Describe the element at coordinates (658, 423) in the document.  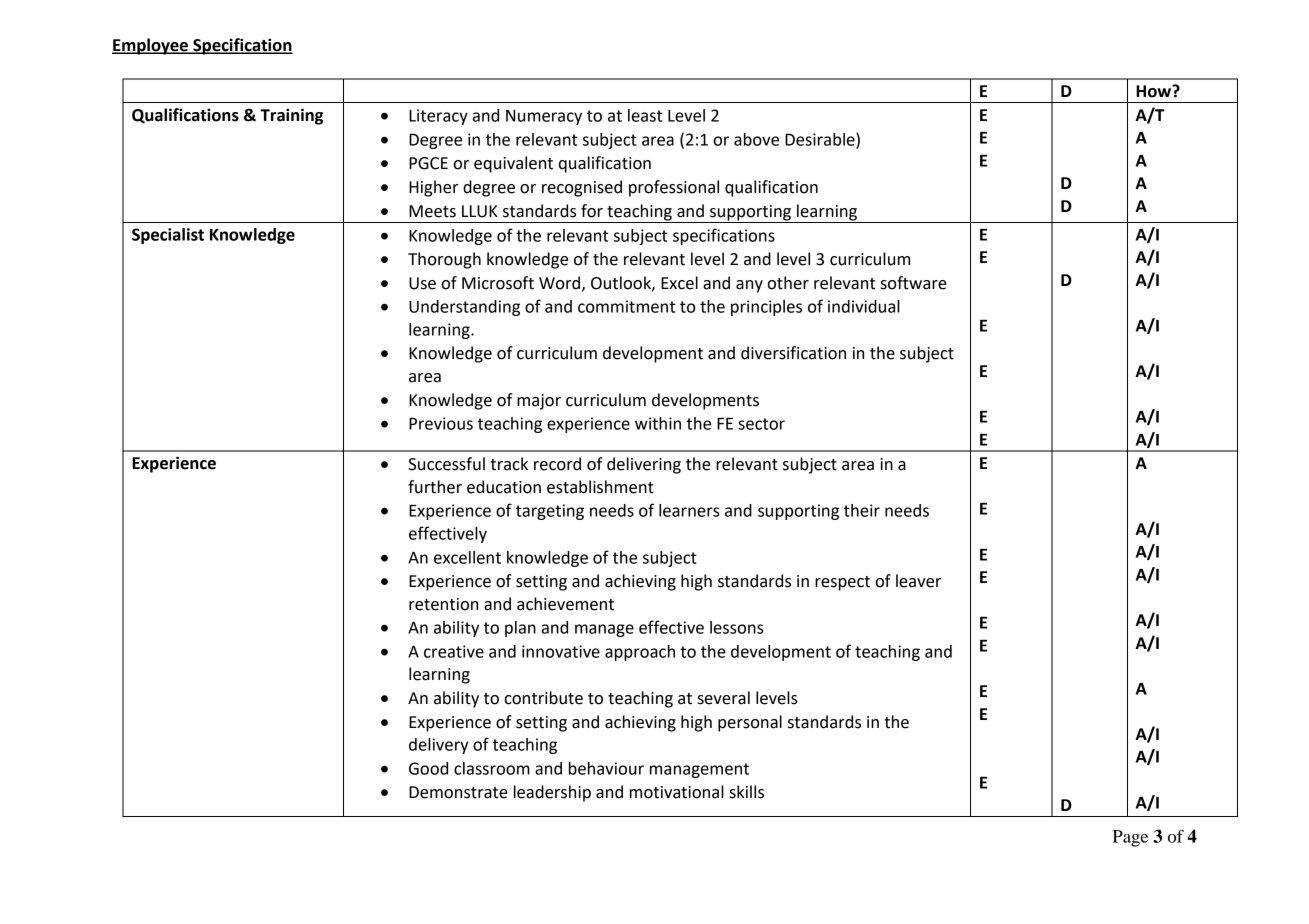
I see `within` at that location.
